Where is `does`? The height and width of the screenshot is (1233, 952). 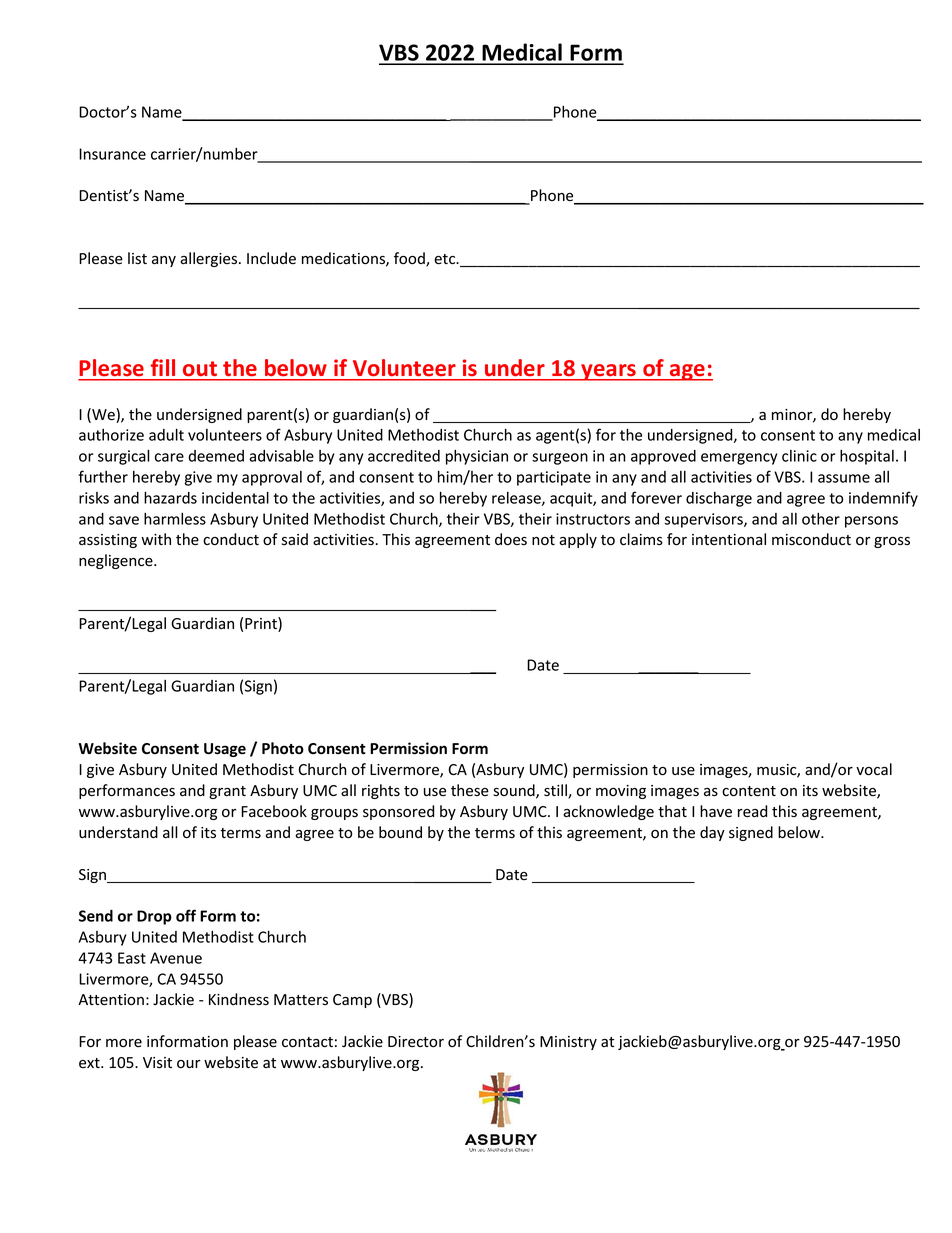
does is located at coordinates (511, 539).
